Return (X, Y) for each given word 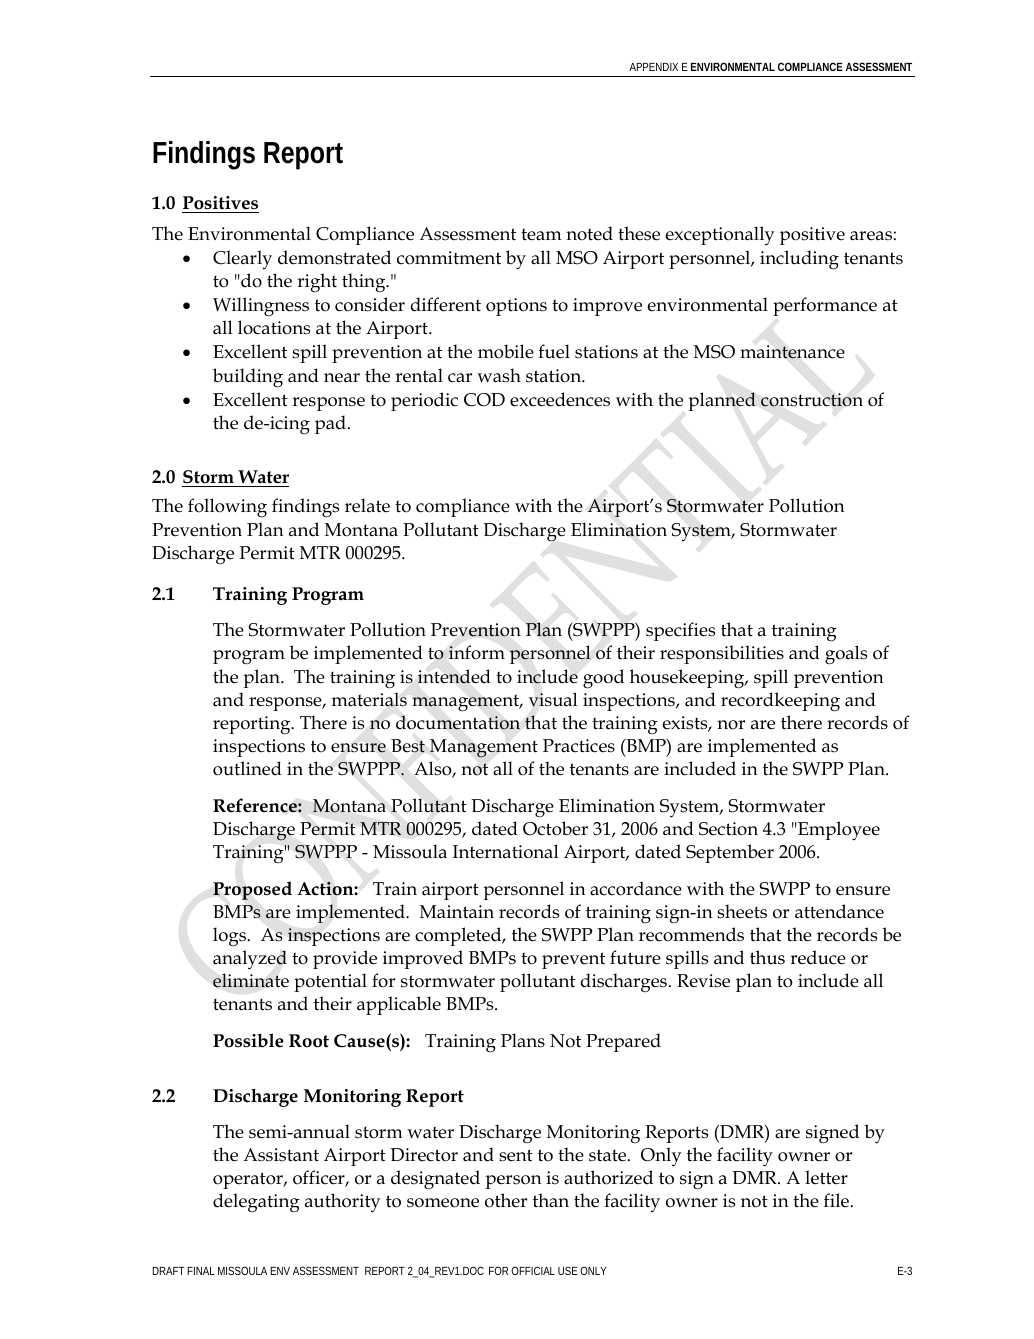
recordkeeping (780, 702)
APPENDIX (653, 67)
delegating (256, 1202)
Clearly (242, 259)
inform (477, 652)
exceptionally (720, 235)
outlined (247, 768)
